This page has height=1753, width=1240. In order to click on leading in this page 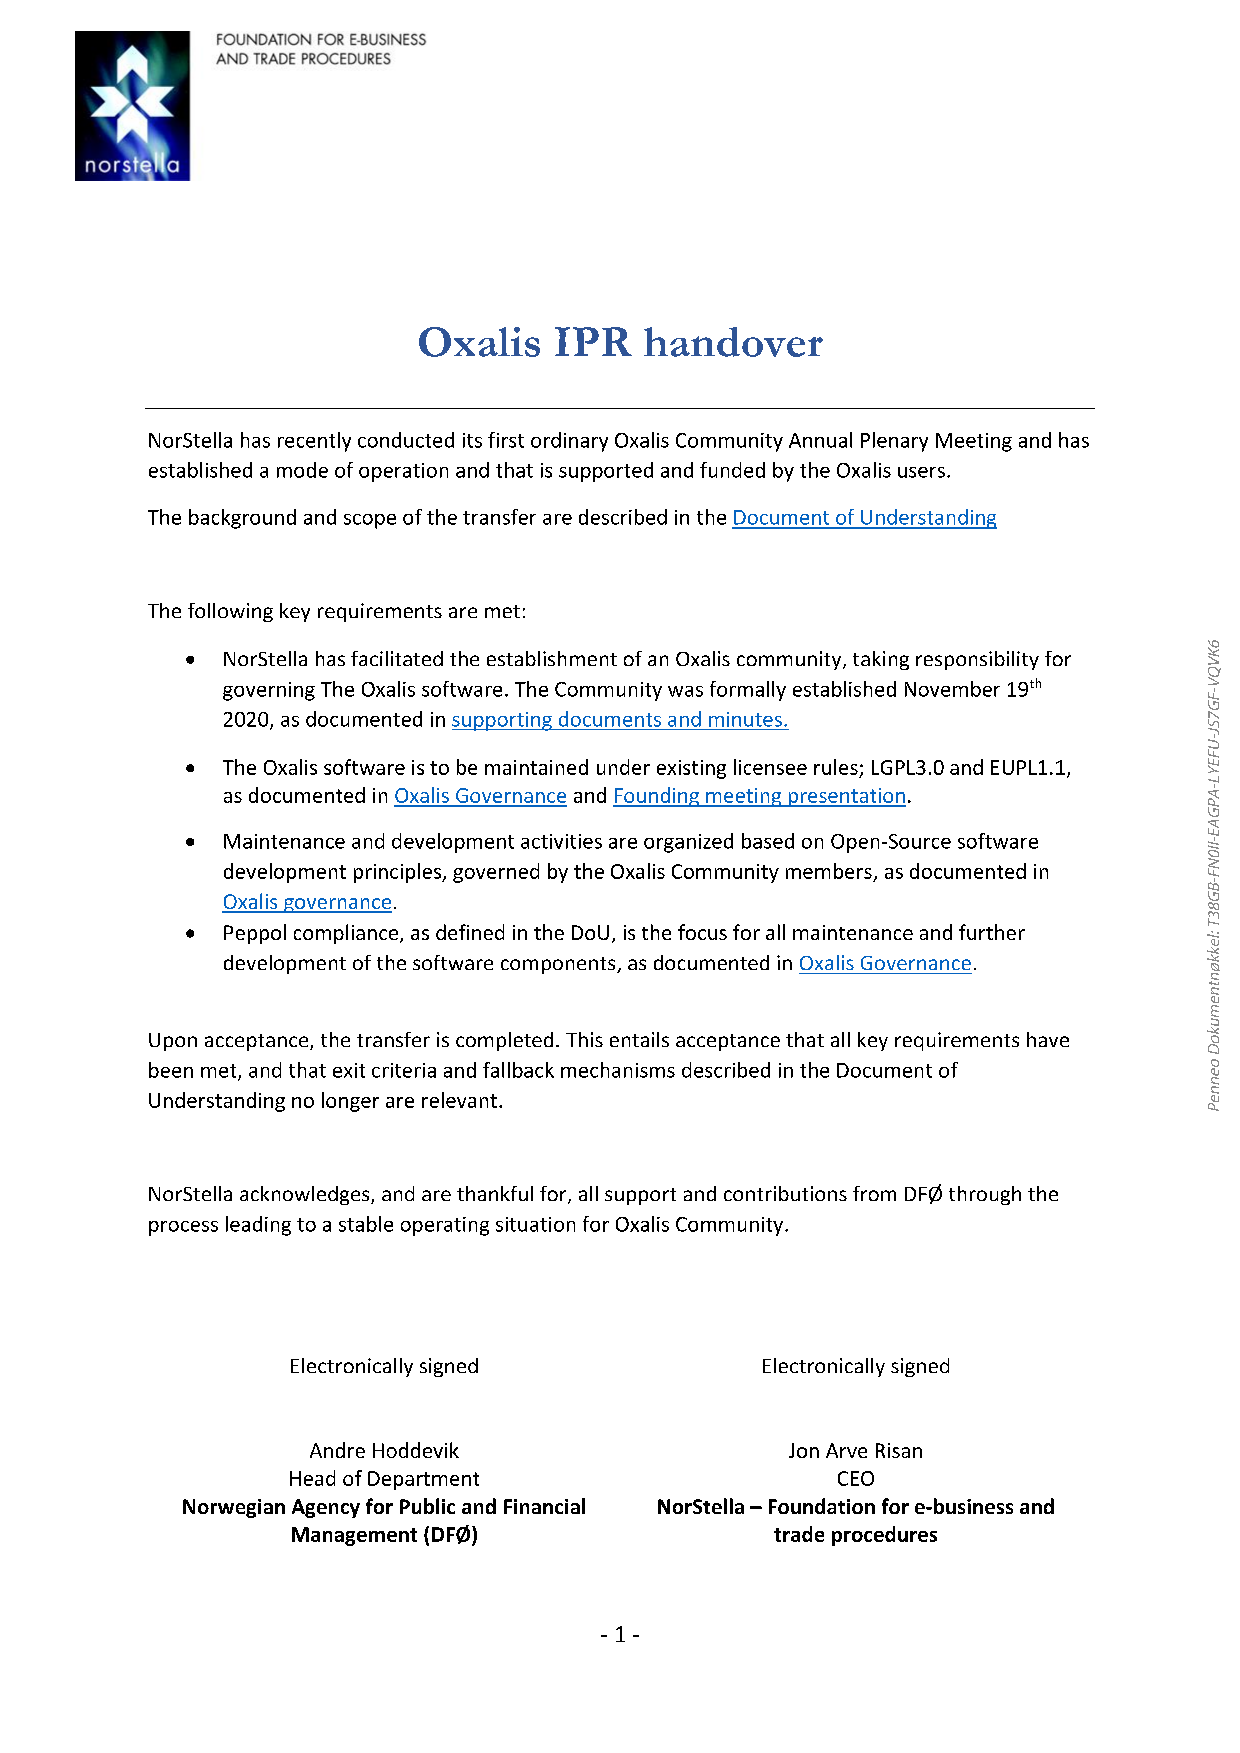, I will do `click(258, 1226)`.
